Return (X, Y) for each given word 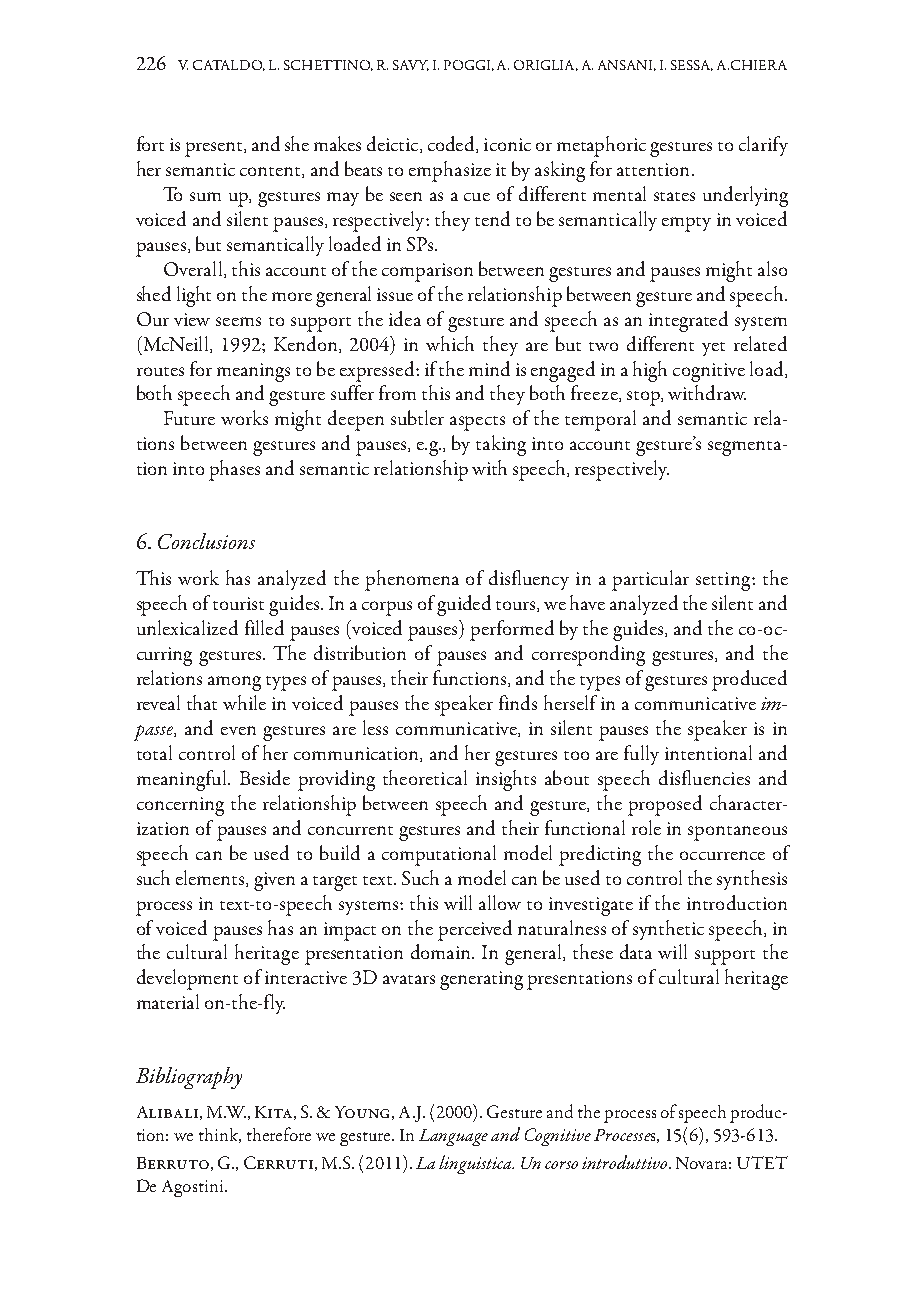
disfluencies (704, 777)
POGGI (469, 65)
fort (150, 143)
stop (644, 398)
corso (561, 1165)
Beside (265, 777)
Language (453, 1137)
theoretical (425, 777)
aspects (477, 423)
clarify (763, 146)
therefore (279, 1134)
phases (234, 470)
